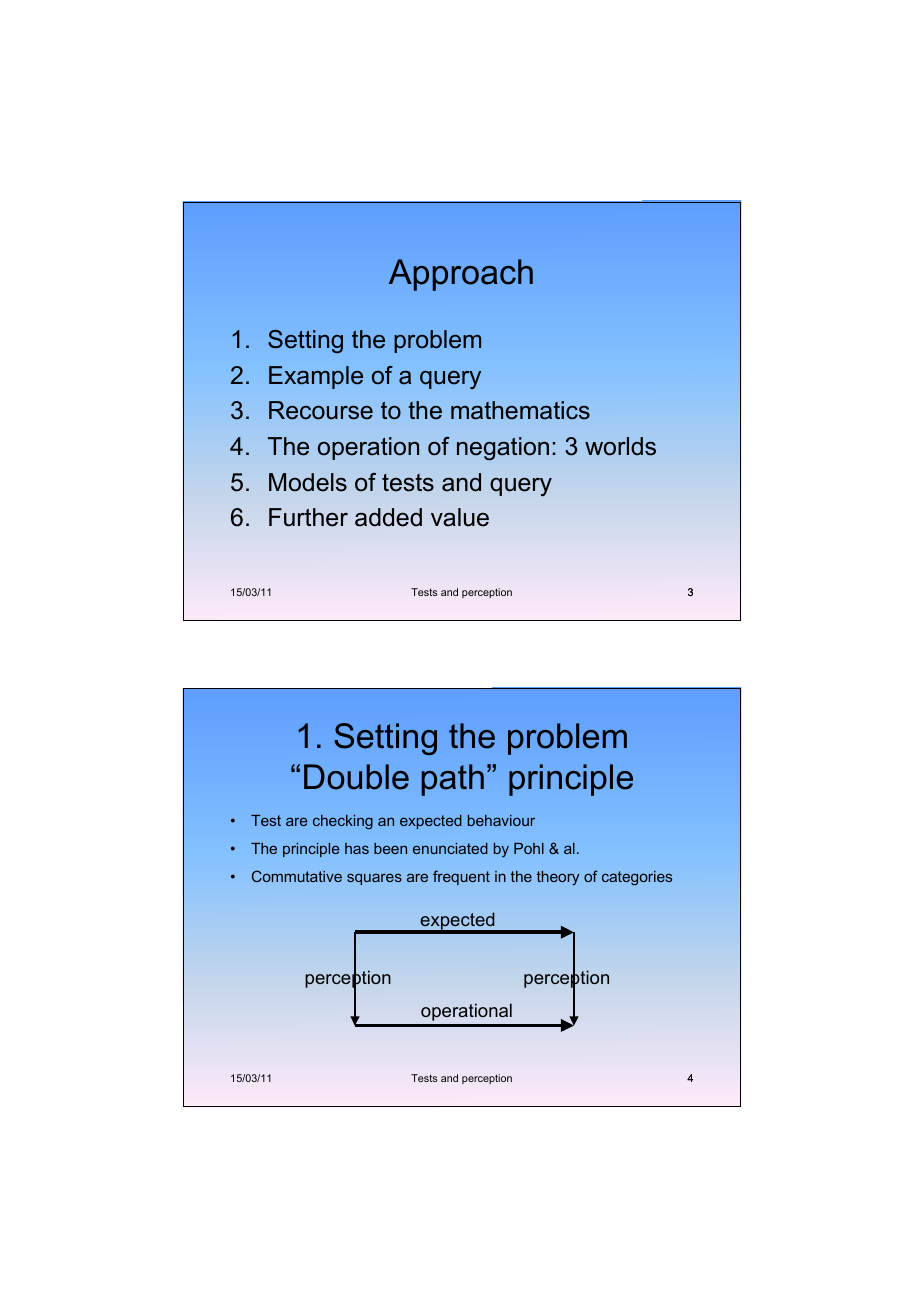  What do you see at coordinates (316, 377) in the page?
I see `Example` at bounding box center [316, 377].
